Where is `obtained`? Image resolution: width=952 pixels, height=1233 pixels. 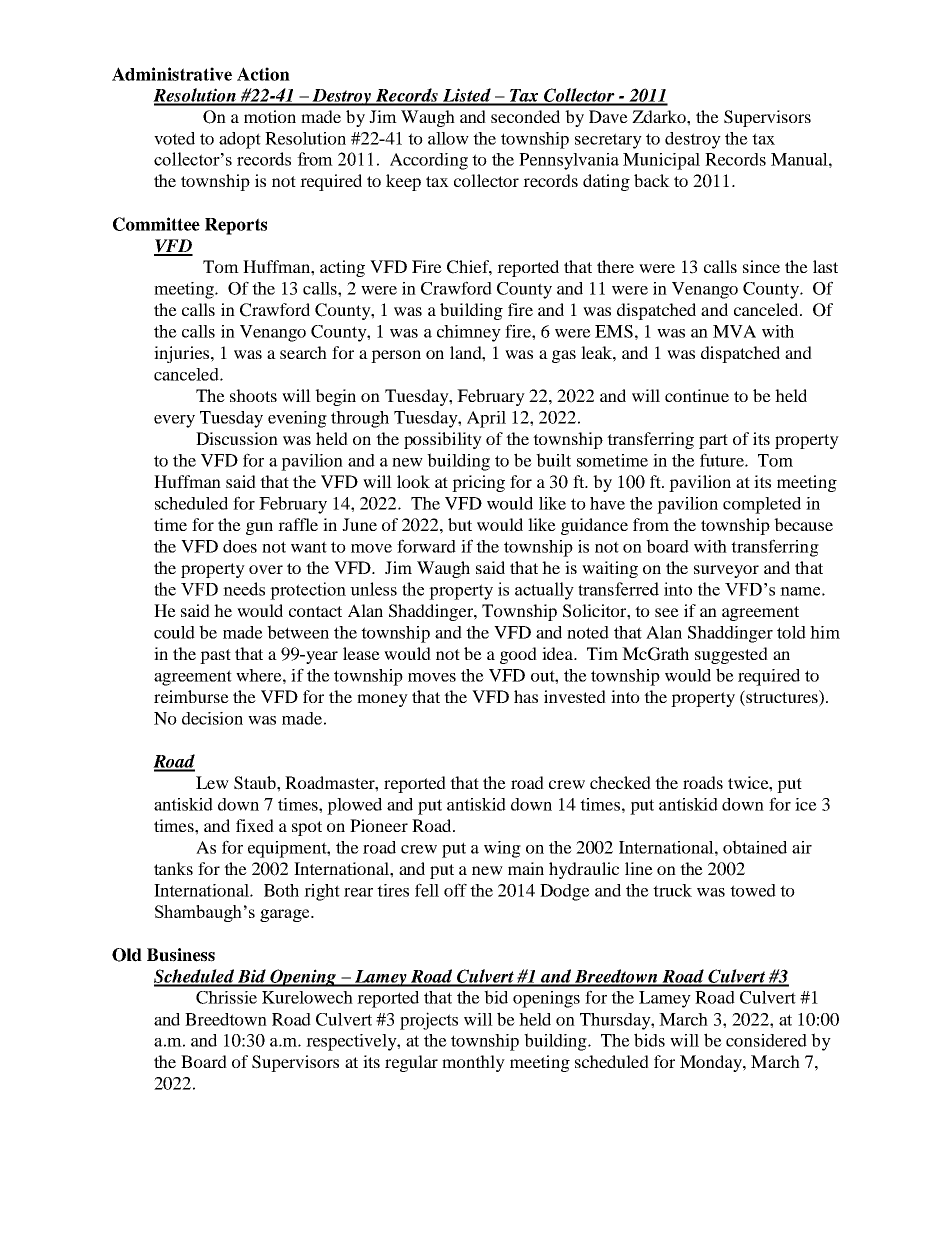 obtained is located at coordinates (755, 847).
